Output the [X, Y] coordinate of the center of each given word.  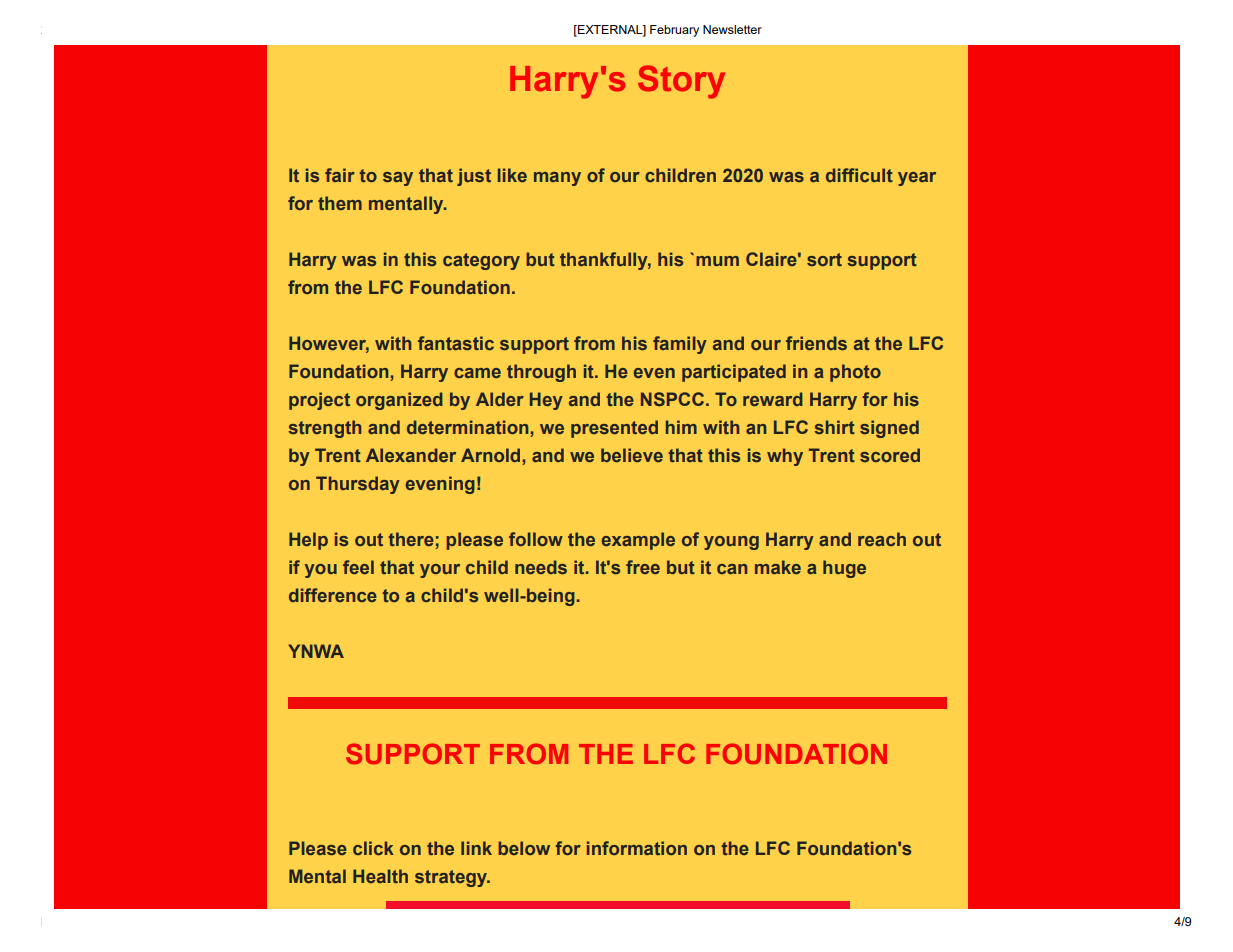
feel [358, 567]
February [674, 31]
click [373, 848]
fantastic [456, 343]
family [680, 345]
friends [816, 343]
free [643, 567]
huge [844, 569]
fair [340, 175]
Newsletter [732, 29]
